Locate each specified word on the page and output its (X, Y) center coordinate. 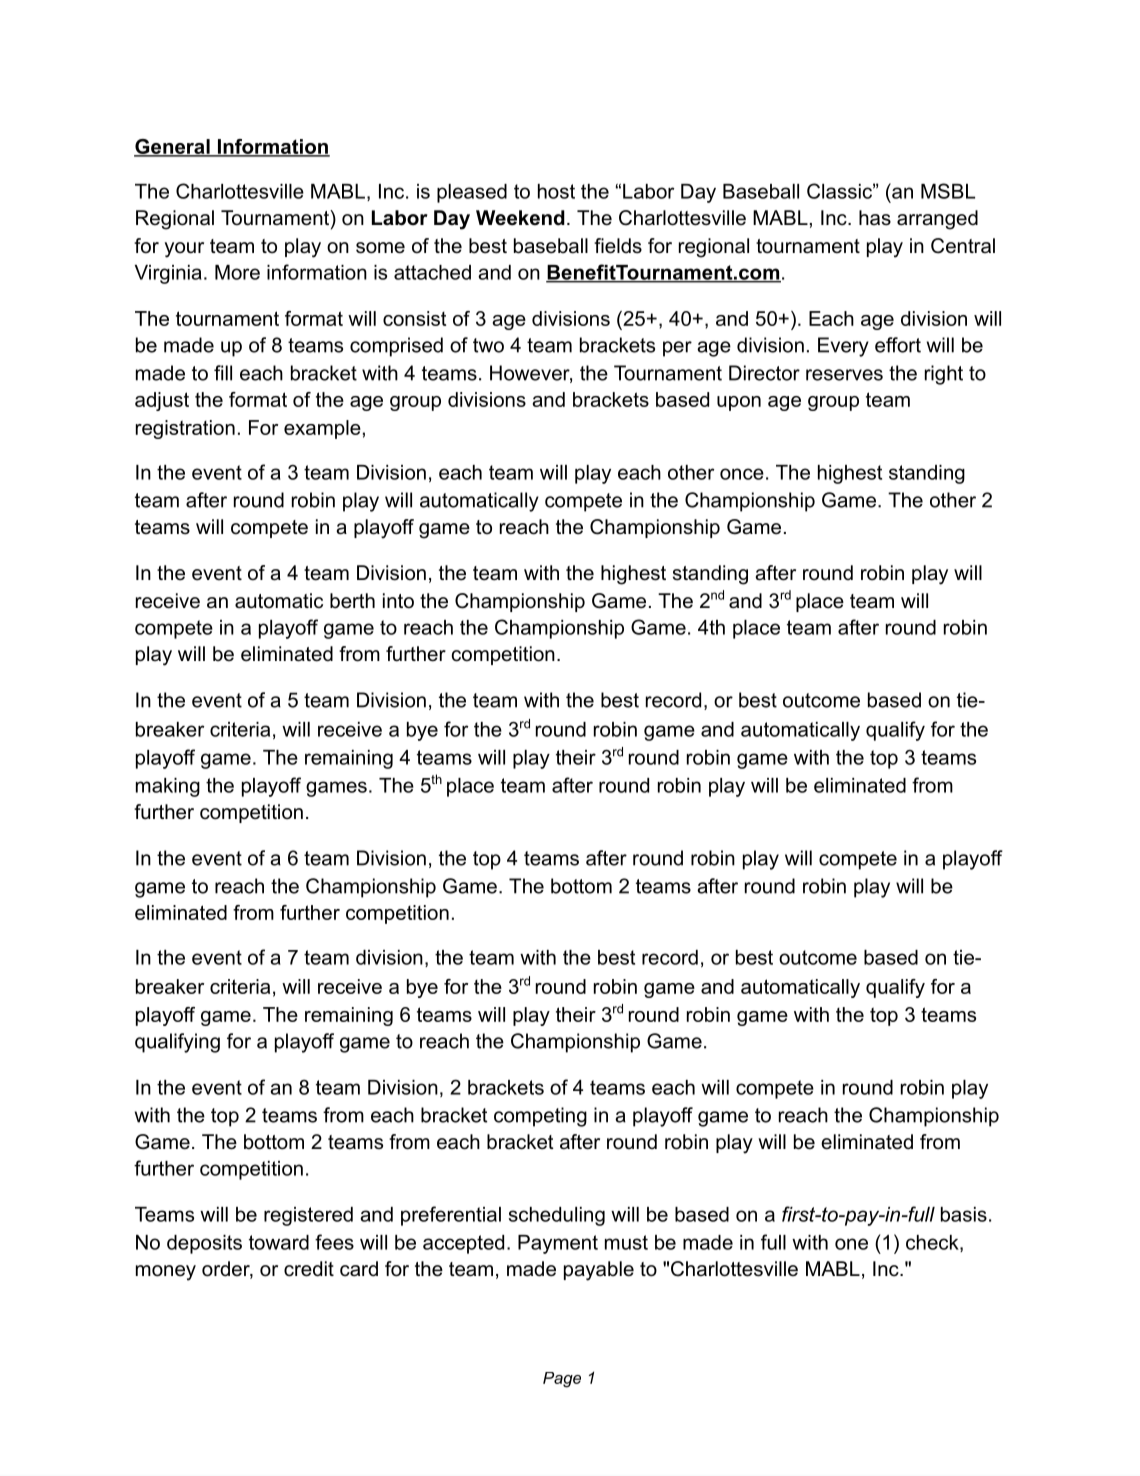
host (556, 191)
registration (185, 429)
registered (308, 1216)
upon (739, 403)
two (488, 345)
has (875, 218)
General (173, 147)
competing (540, 1117)
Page (562, 1380)
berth (352, 601)
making (168, 787)
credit (309, 1269)
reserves (844, 375)
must (626, 1242)
